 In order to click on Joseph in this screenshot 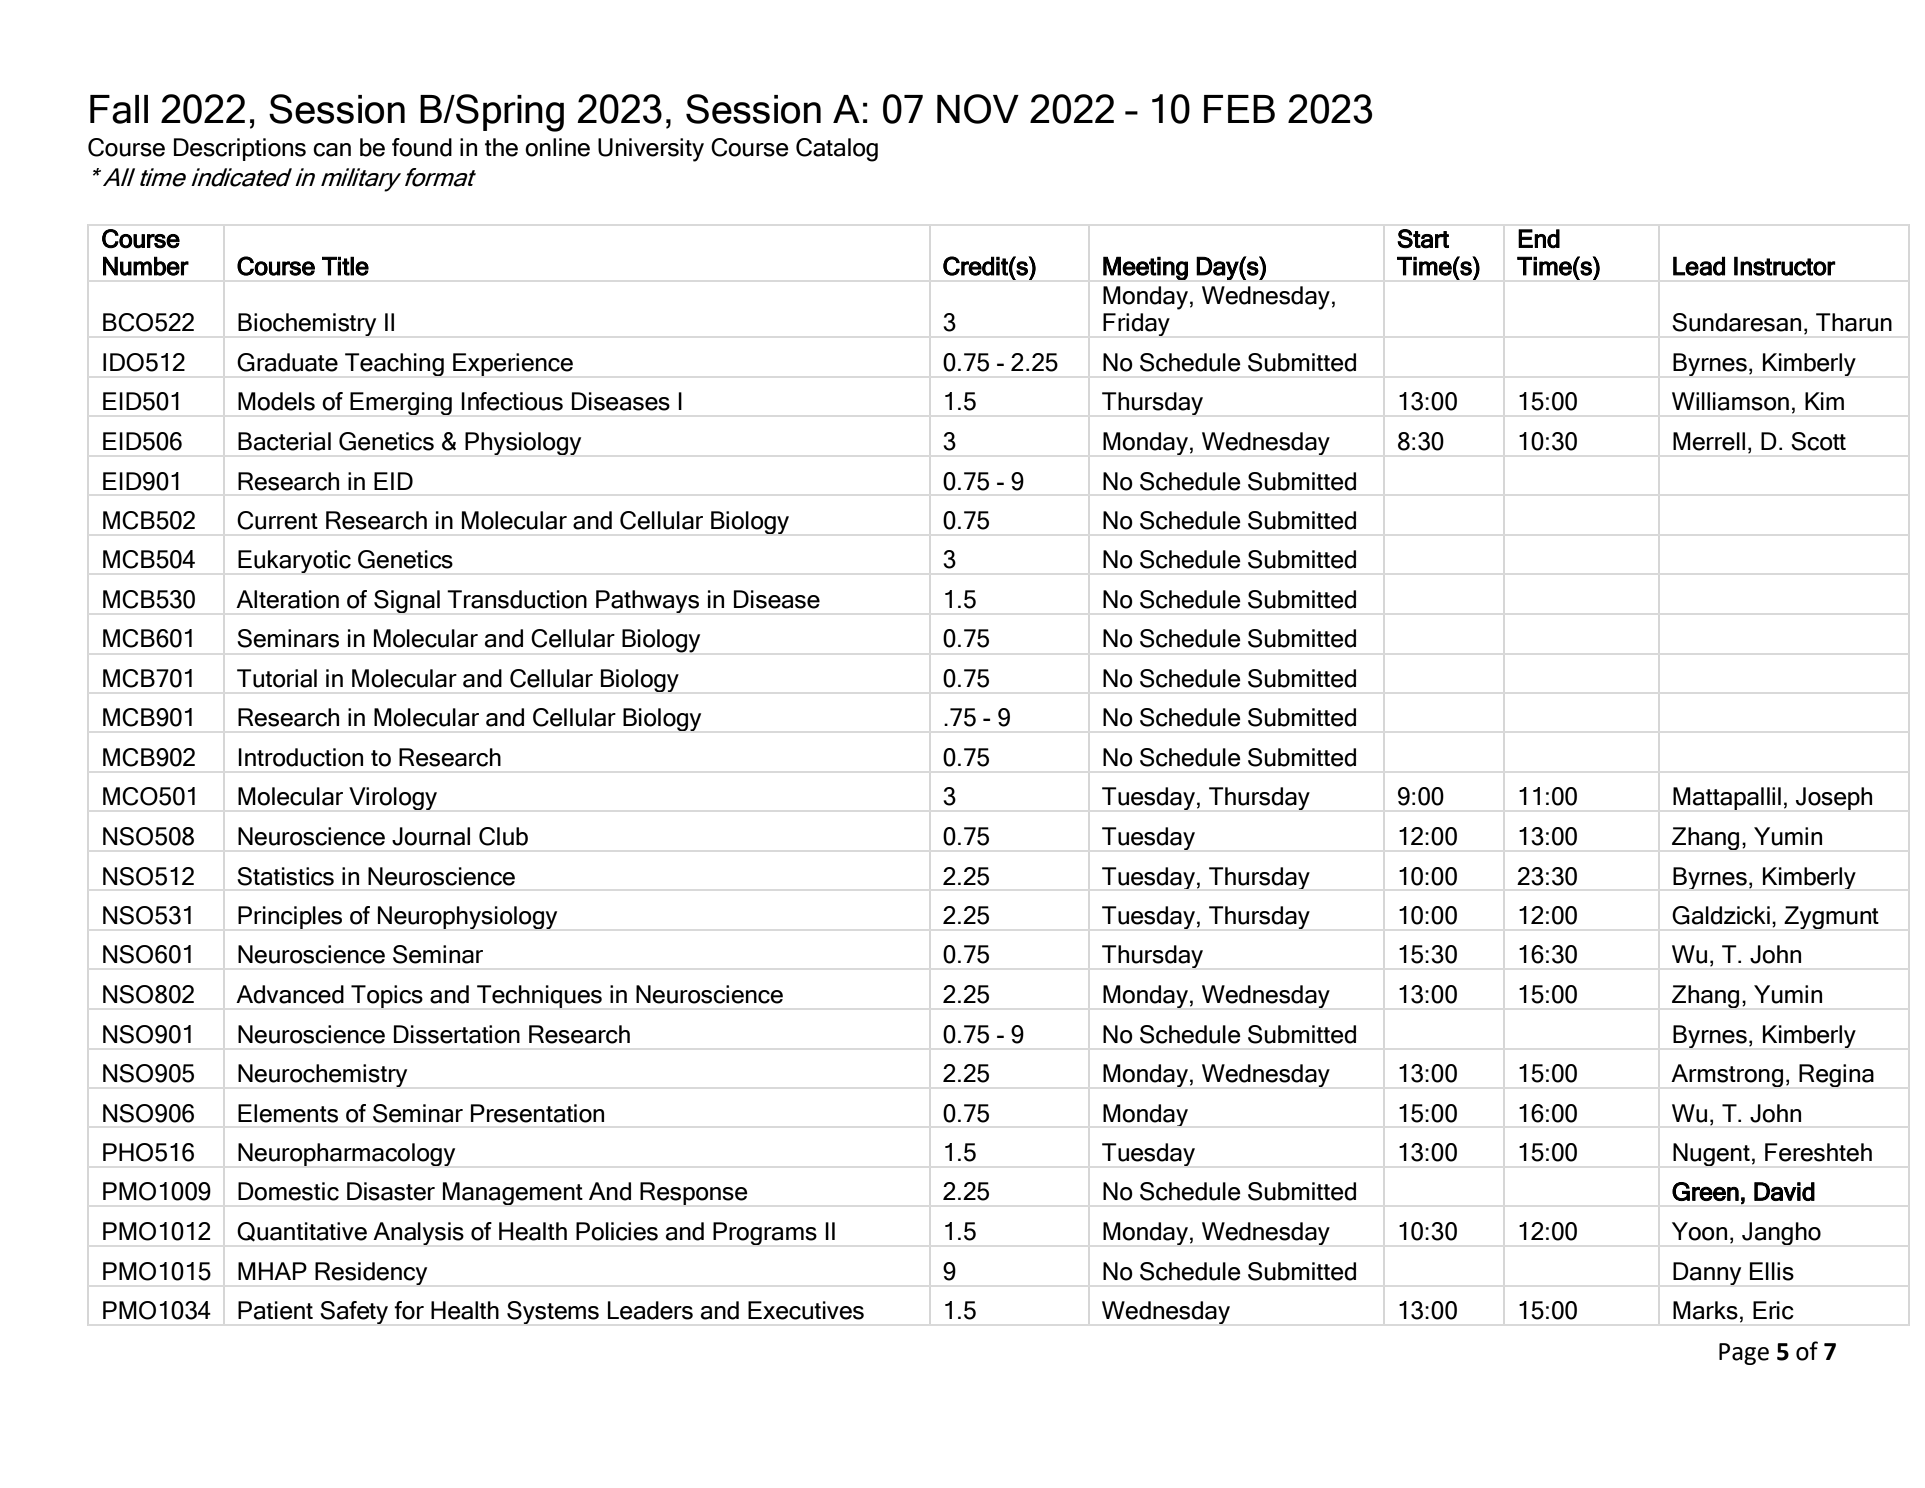, I will do `click(1834, 798)`.
